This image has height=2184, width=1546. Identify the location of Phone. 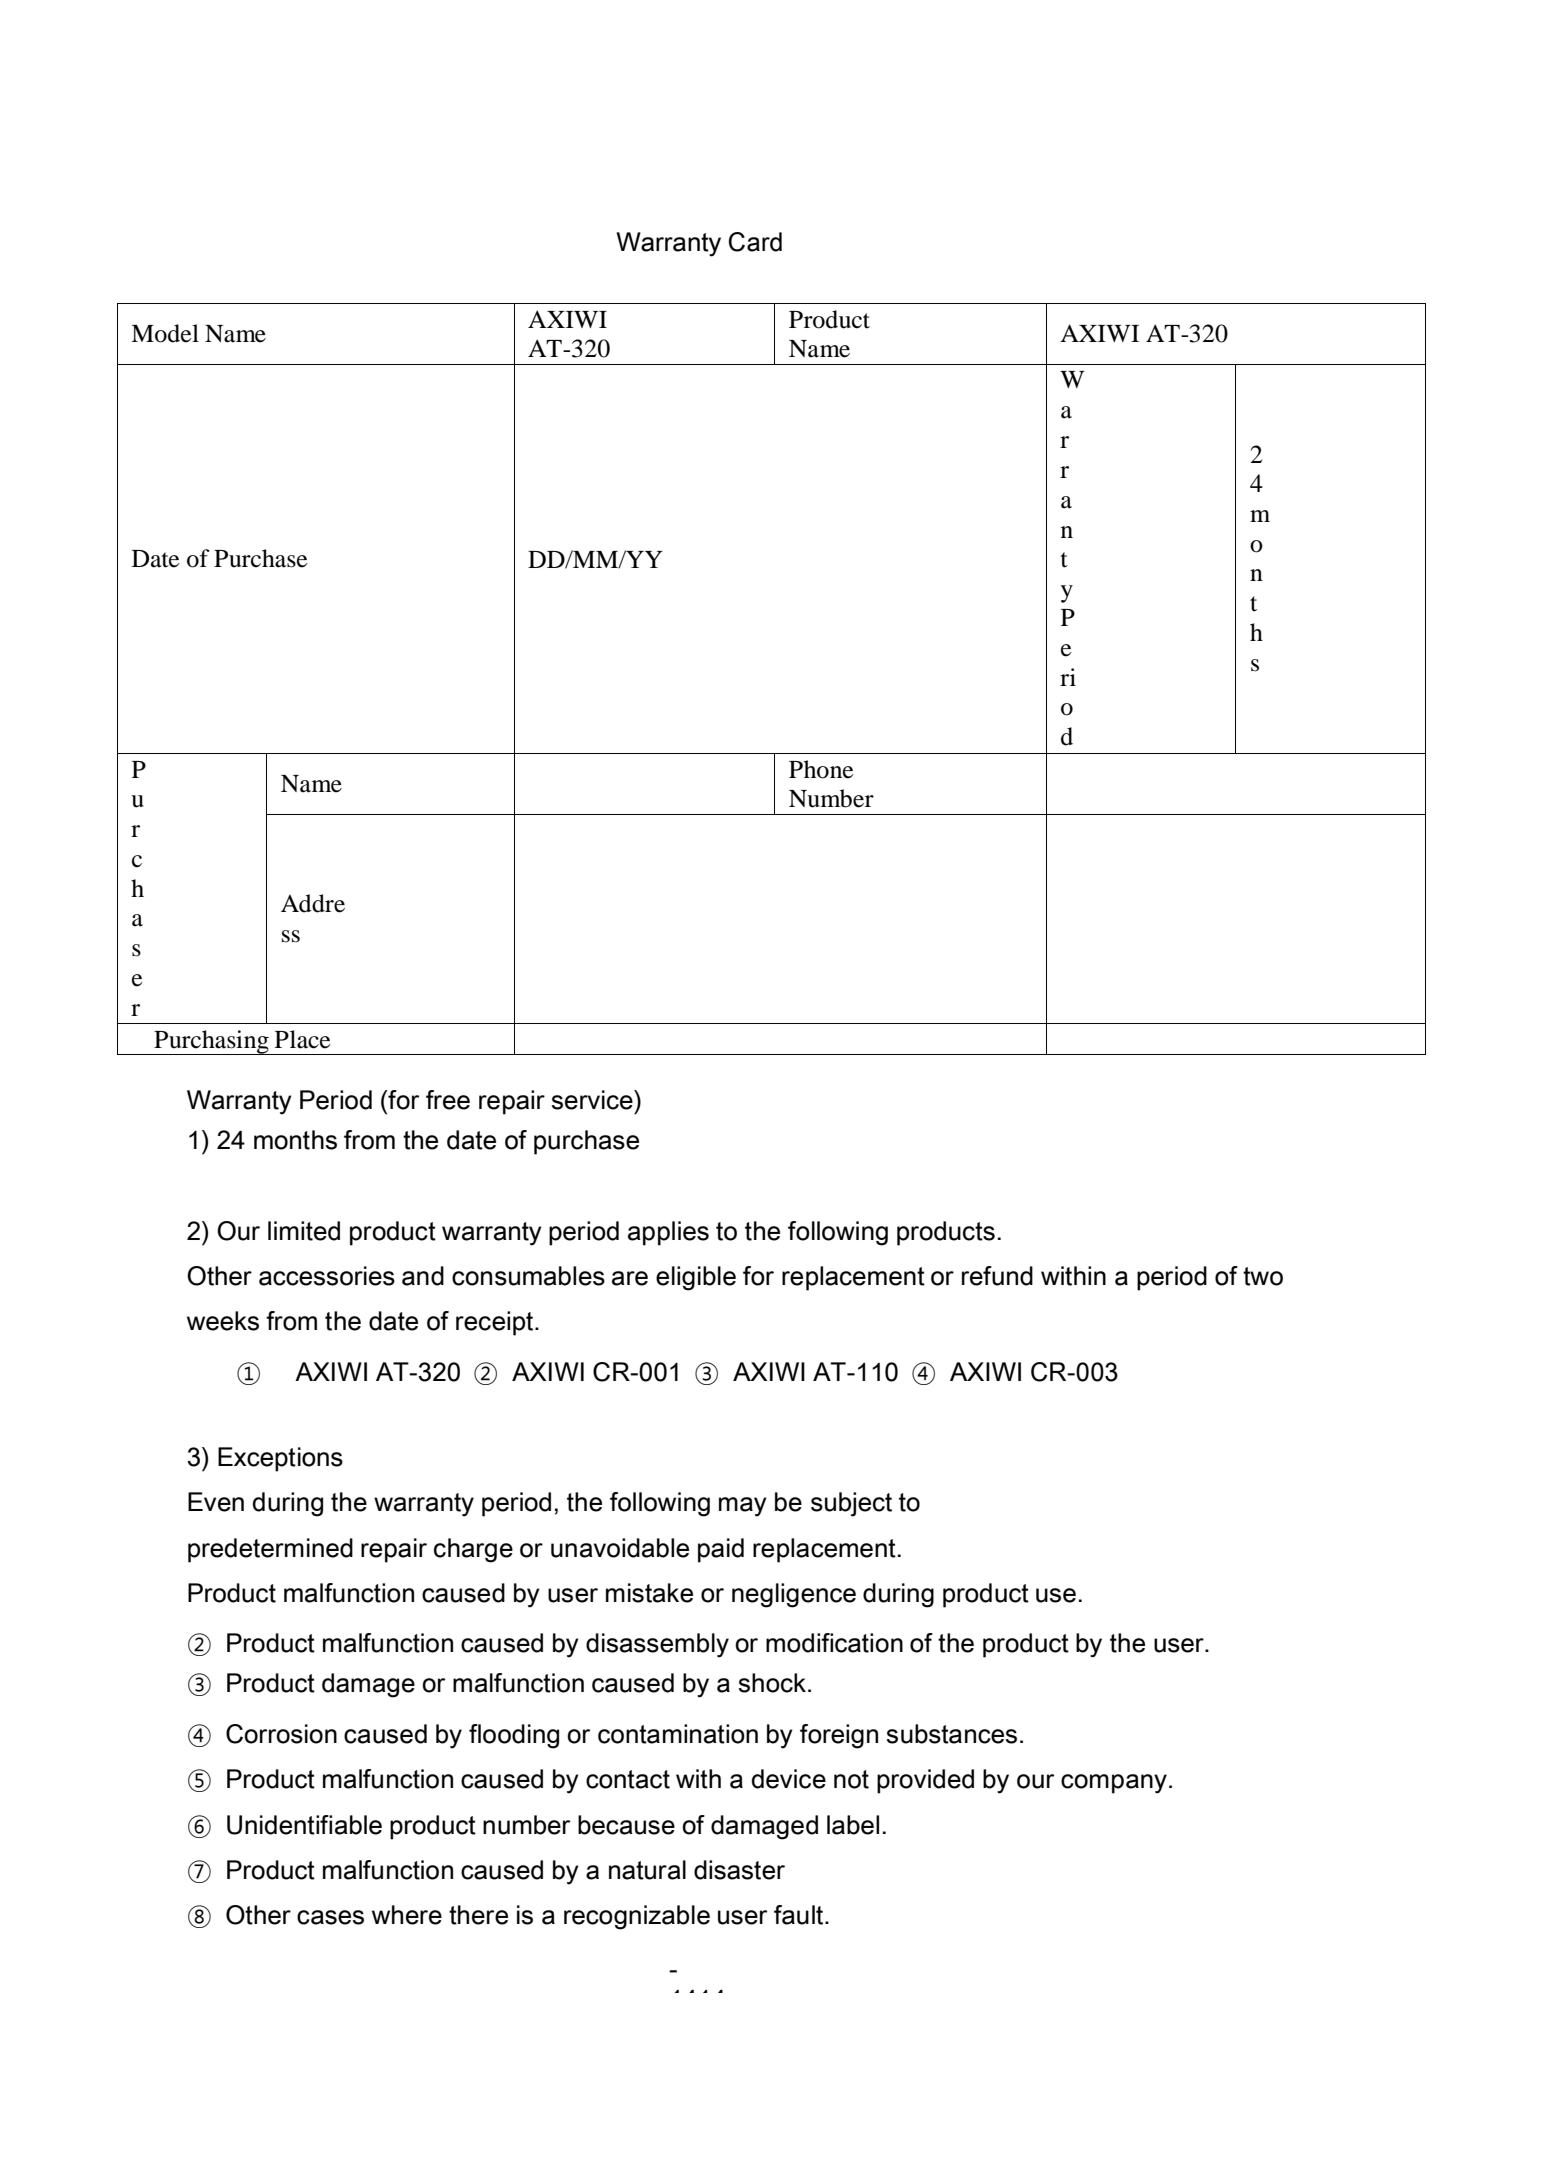
(821, 769).
